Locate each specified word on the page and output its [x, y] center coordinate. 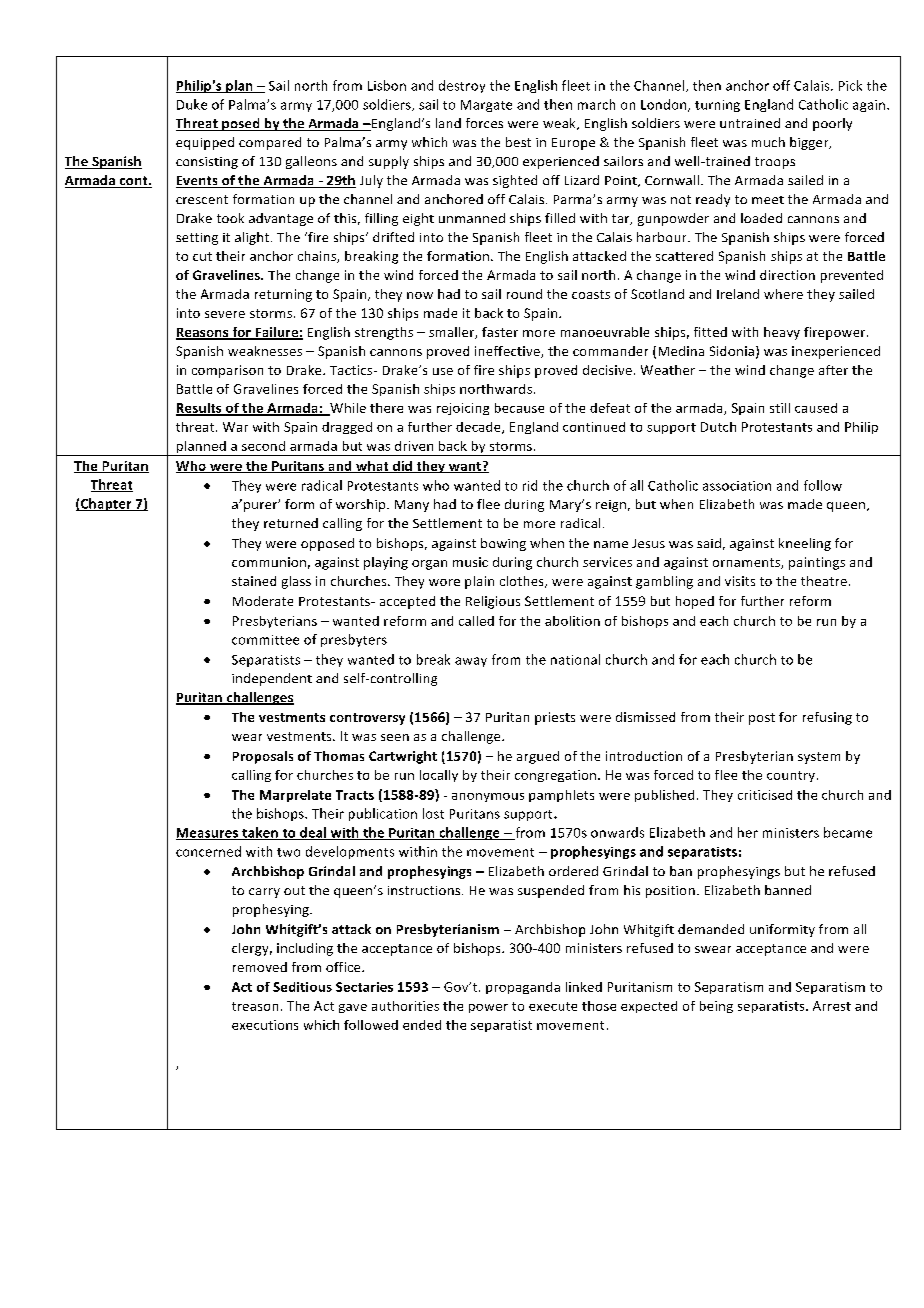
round [524, 294]
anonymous [488, 797]
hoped [695, 602]
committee [265, 640]
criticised [765, 795]
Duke [192, 104]
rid [530, 485]
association [737, 486]
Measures [208, 834]
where [783, 294]
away [471, 662]
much [768, 142]
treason [255, 1006]
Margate [486, 106]
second [263, 446]
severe [225, 314]
